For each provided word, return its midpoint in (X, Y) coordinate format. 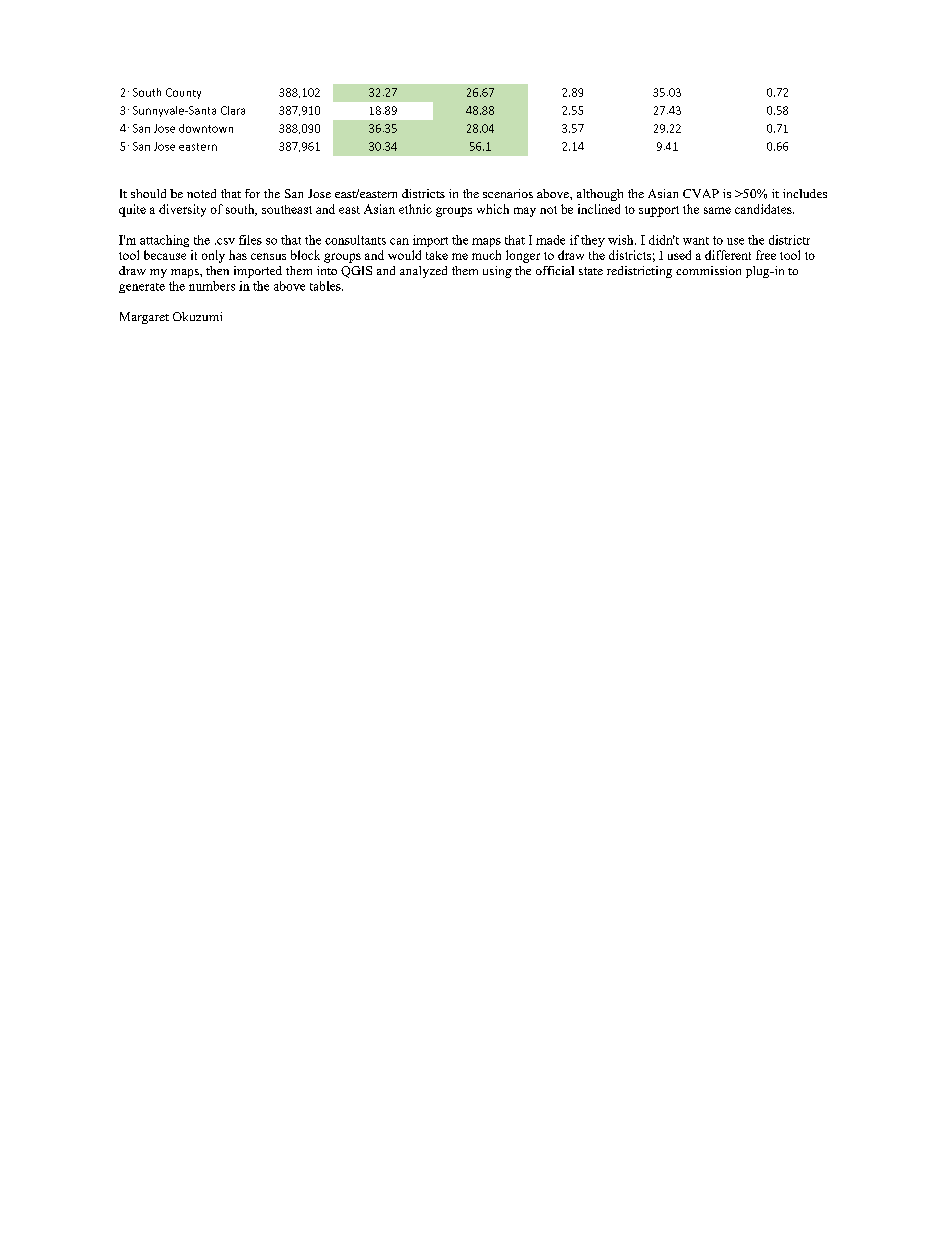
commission (708, 270)
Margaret (144, 318)
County (183, 93)
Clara (233, 110)
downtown (206, 128)
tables (326, 286)
